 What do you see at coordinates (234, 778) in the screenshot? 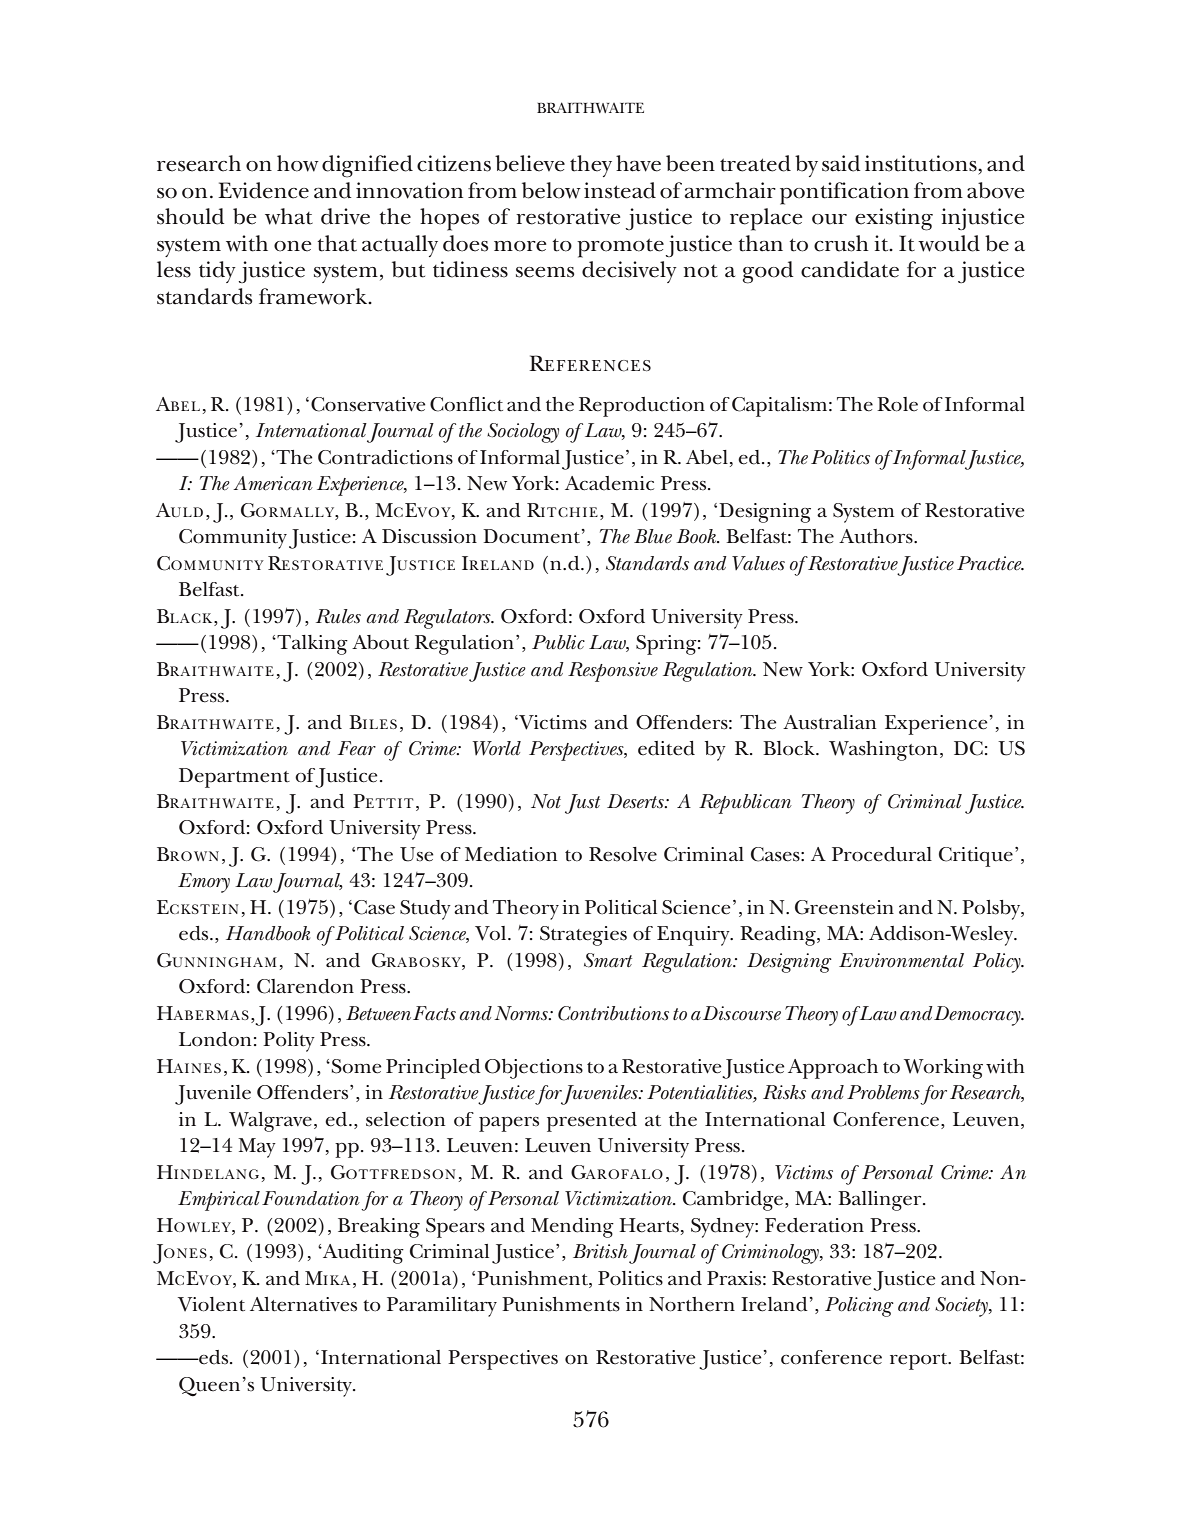
I see `Department` at bounding box center [234, 778].
